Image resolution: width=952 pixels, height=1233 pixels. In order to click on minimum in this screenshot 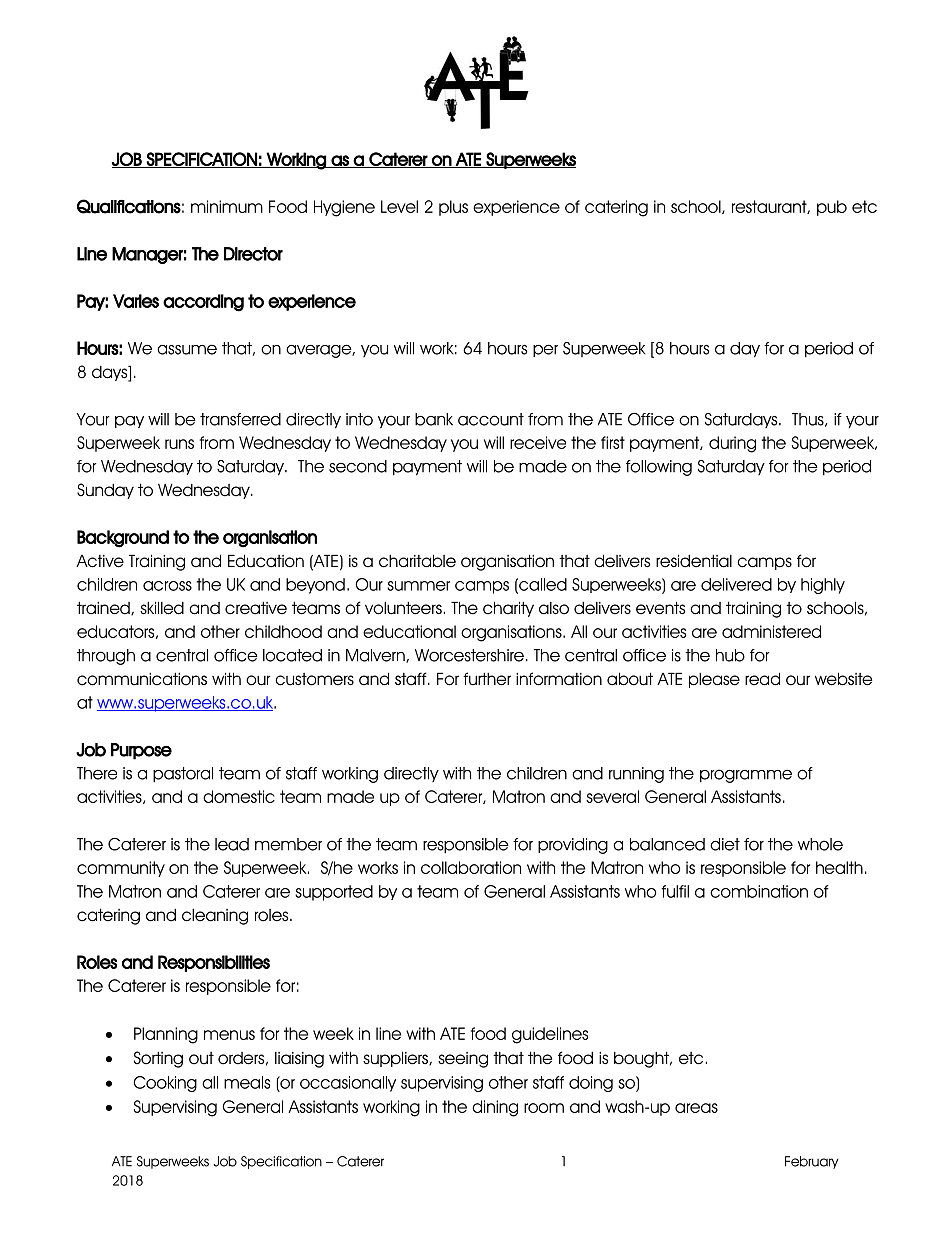, I will do `click(227, 206)`.
